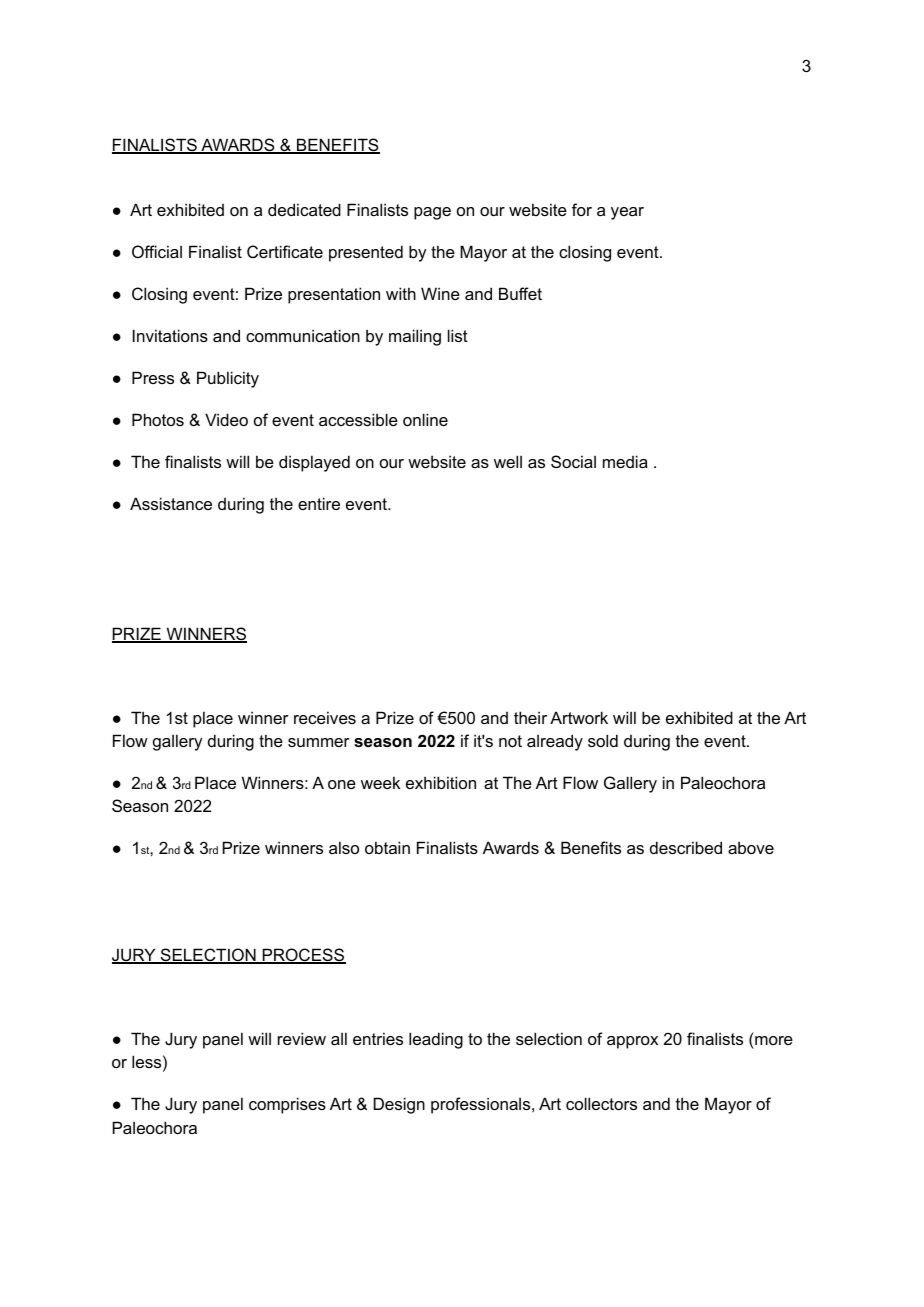 The image size is (924, 1307). What do you see at coordinates (303, 956) in the document?
I see `PROCESS` at bounding box center [303, 956].
